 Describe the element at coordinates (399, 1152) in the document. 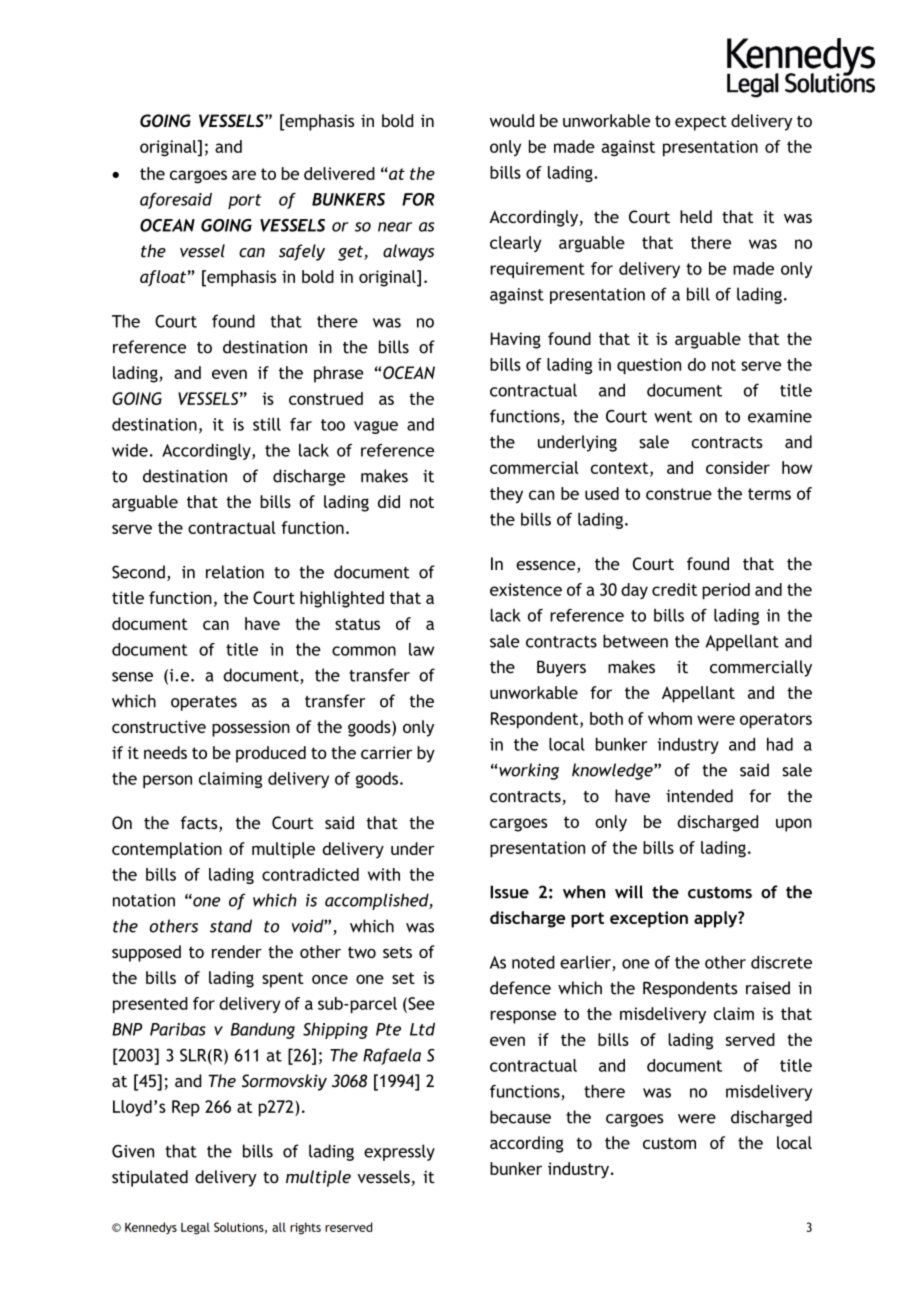

I see `expressly` at that location.
